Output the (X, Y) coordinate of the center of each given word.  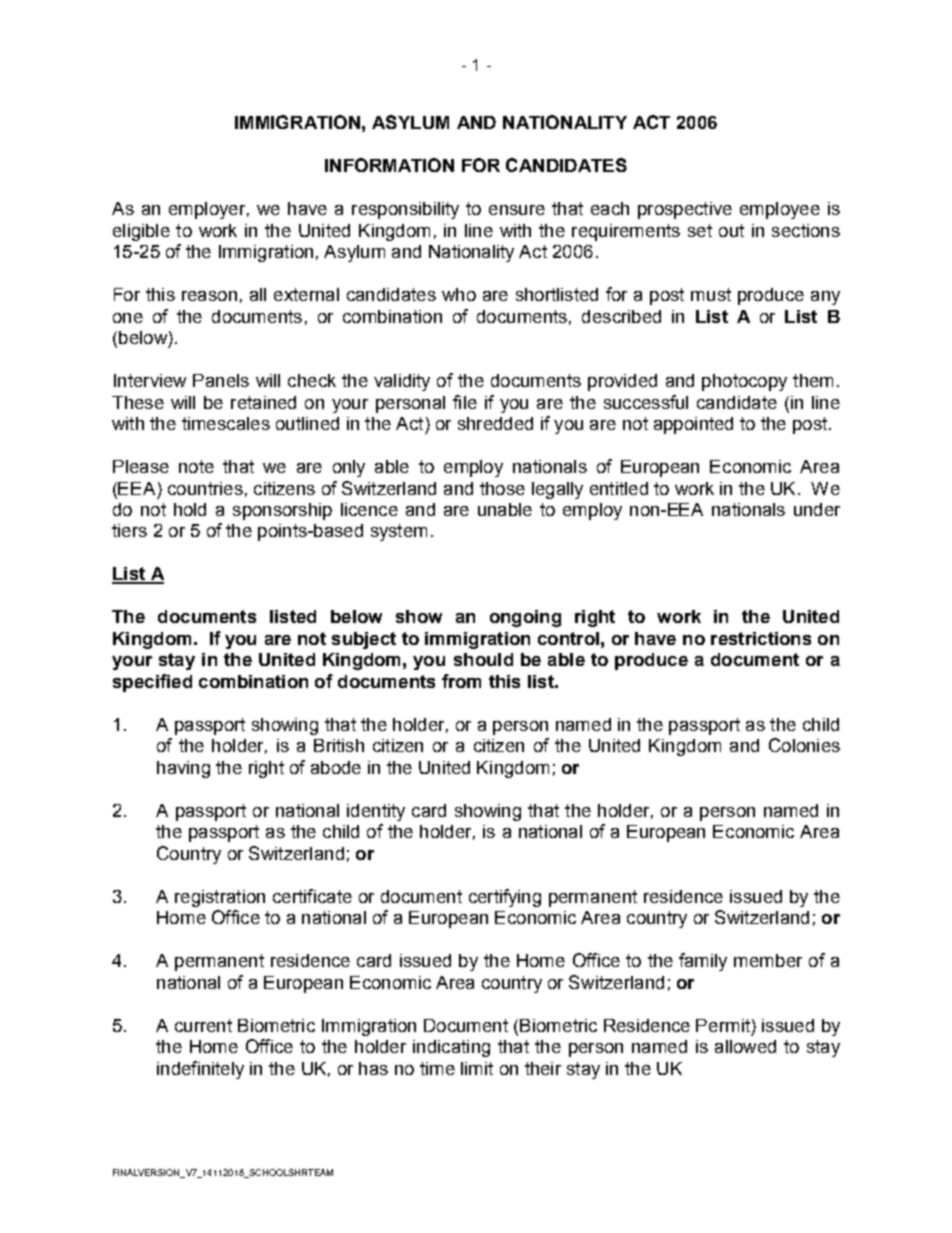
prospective (685, 210)
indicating (451, 1048)
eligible (141, 232)
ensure (517, 210)
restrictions (761, 638)
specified (152, 683)
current (203, 1025)
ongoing (525, 618)
